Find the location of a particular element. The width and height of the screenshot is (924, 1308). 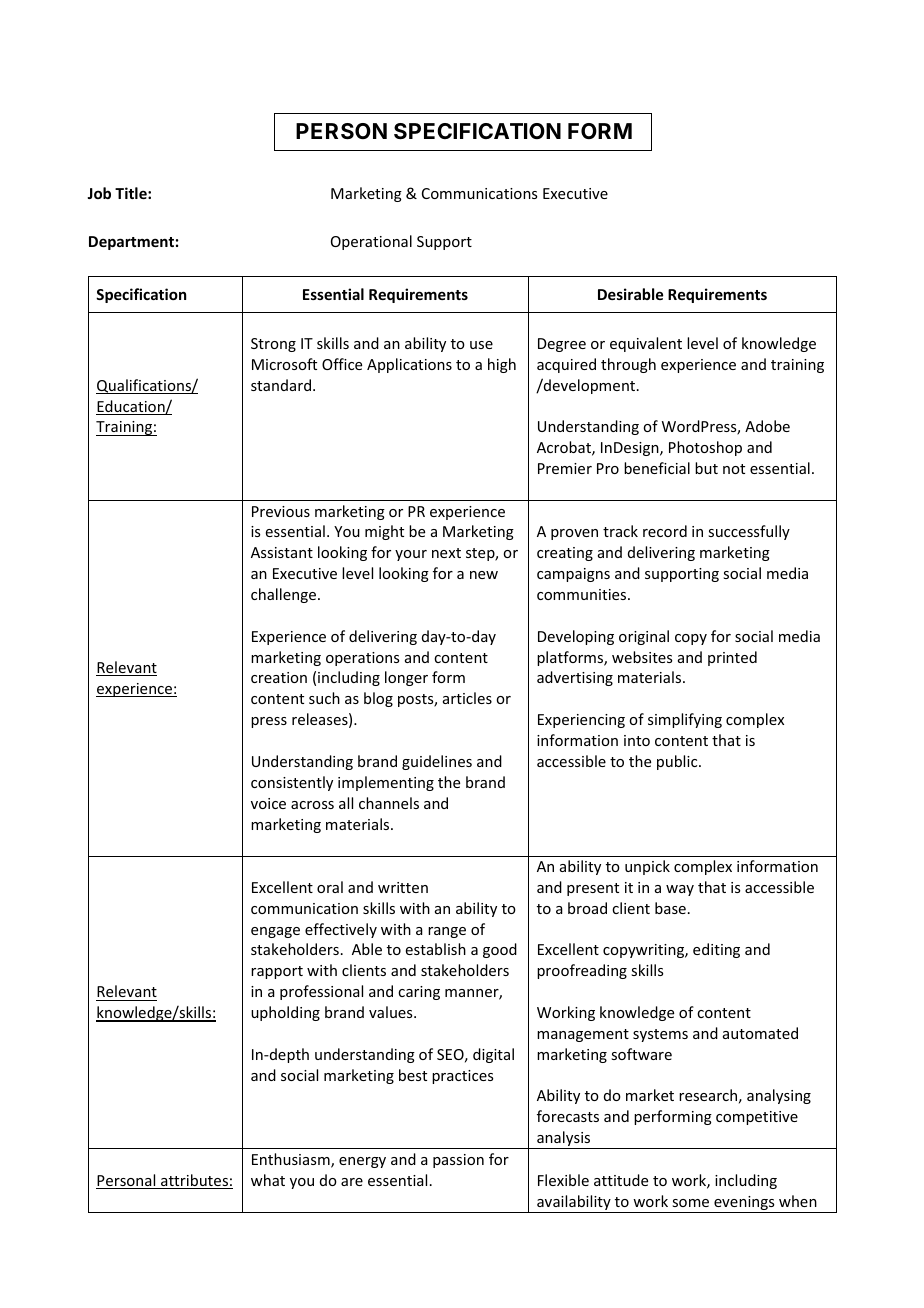

passion is located at coordinates (458, 1161).
